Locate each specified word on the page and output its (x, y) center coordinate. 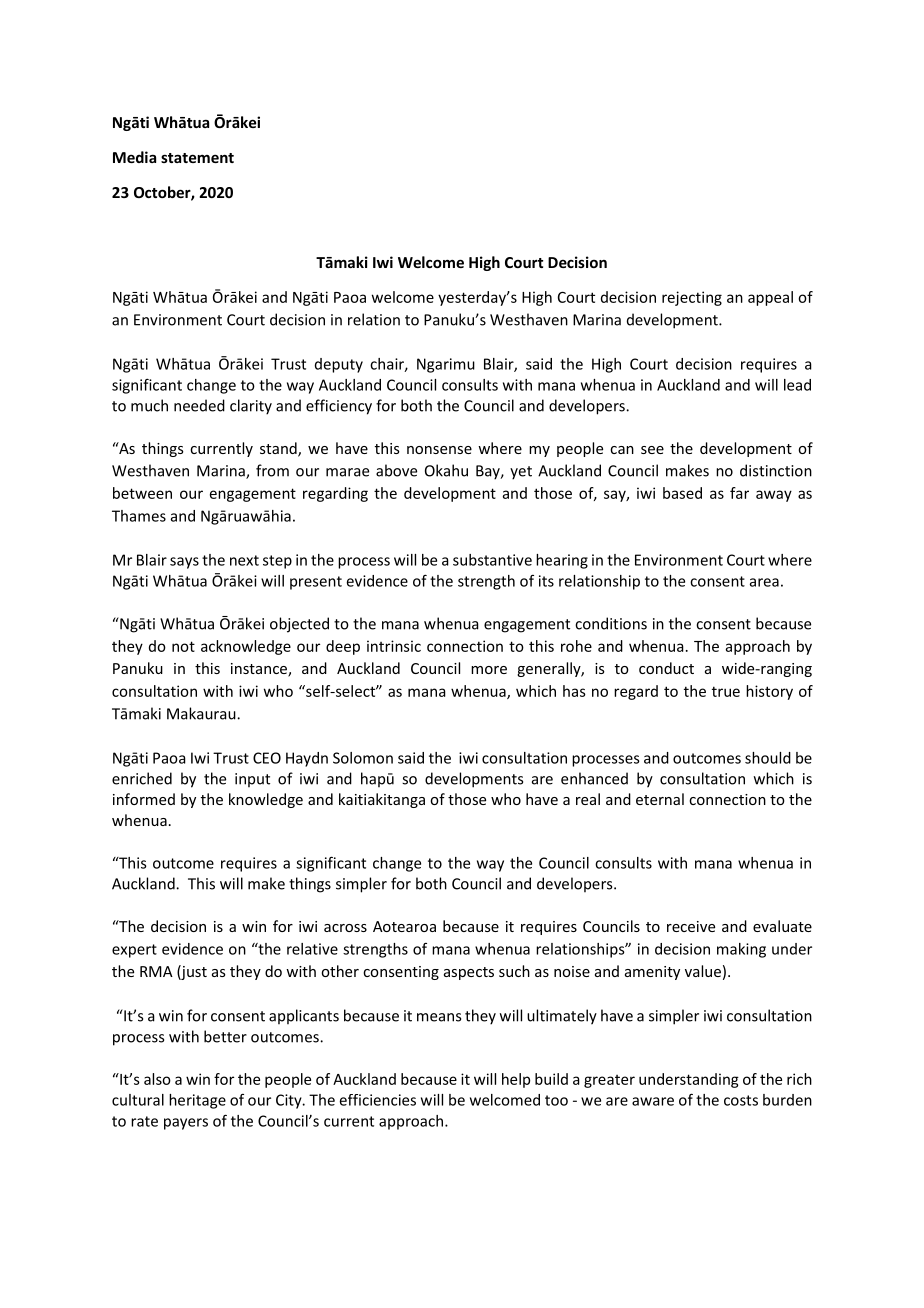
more (489, 670)
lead (797, 385)
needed (199, 405)
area (764, 582)
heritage (197, 1101)
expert (134, 951)
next (244, 560)
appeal (770, 298)
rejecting (692, 298)
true (726, 691)
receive (691, 926)
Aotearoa (404, 926)
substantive (492, 560)
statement (197, 158)
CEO (267, 758)
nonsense (439, 450)
